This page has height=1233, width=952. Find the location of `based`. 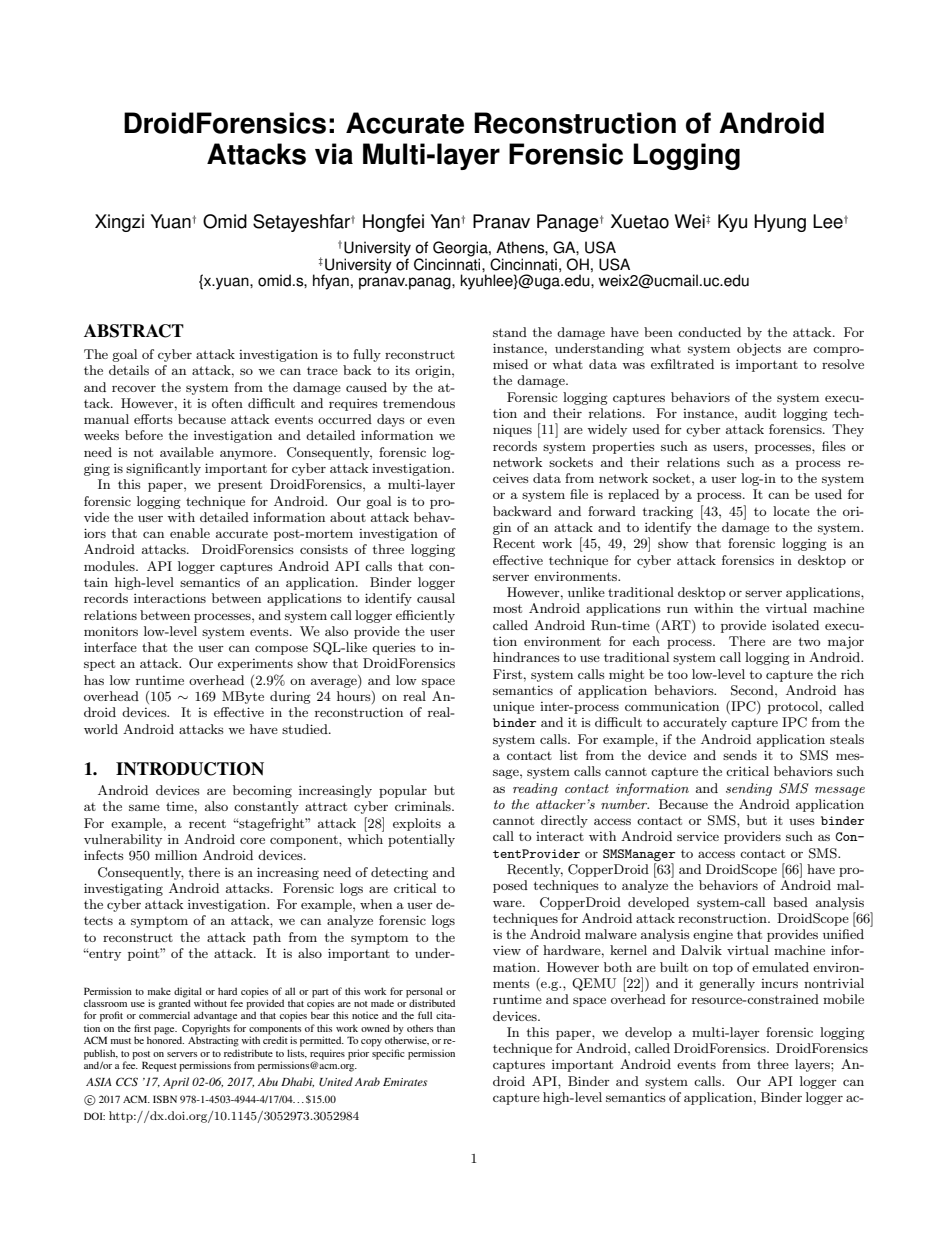

based is located at coordinates (790, 902).
